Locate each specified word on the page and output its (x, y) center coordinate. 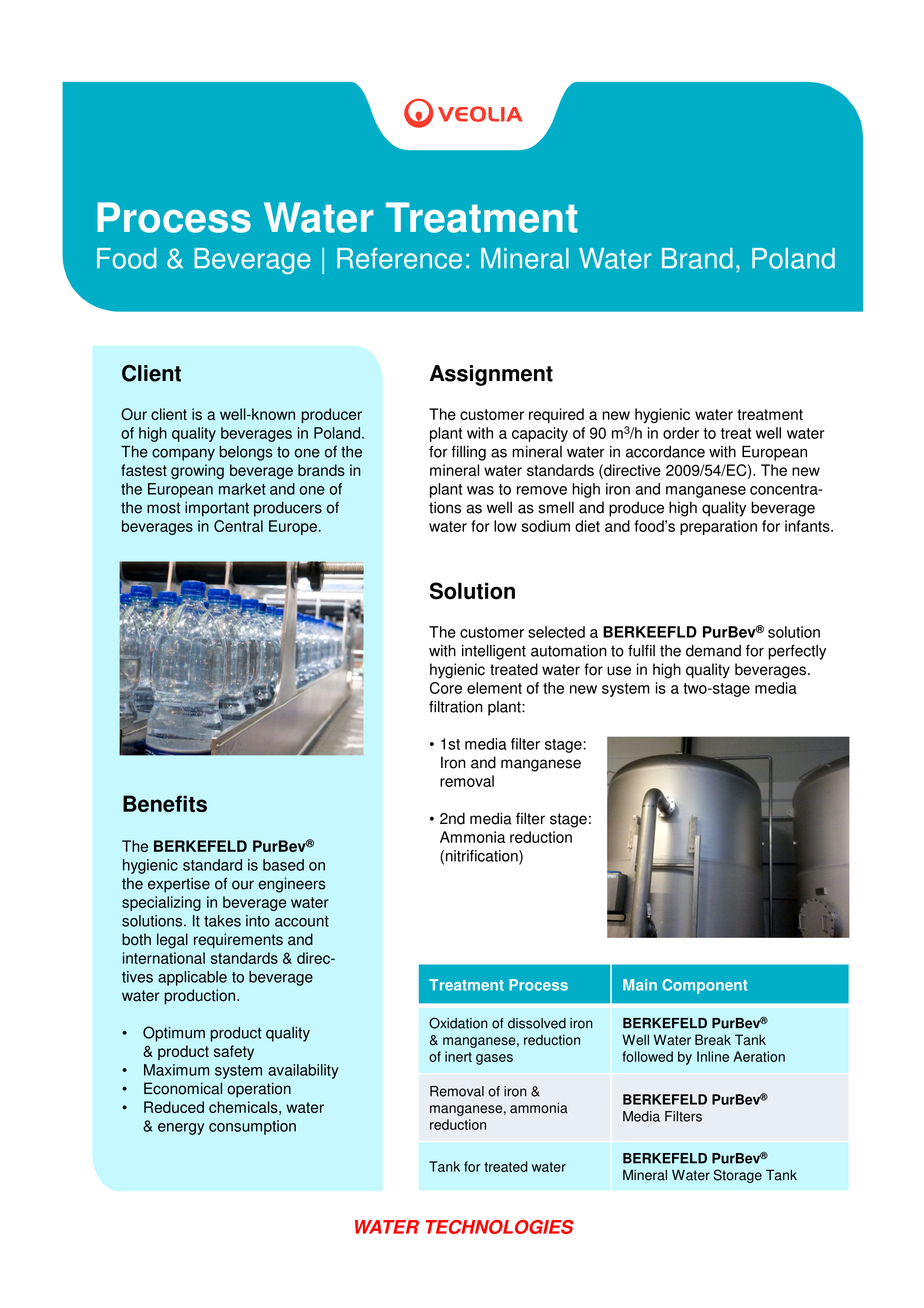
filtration (456, 706)
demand (713, 651)
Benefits (165, 803)
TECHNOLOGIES (499, 1227)
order (681, 433)
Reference (399, 258)
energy (181, 1129)
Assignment (491, 375)
